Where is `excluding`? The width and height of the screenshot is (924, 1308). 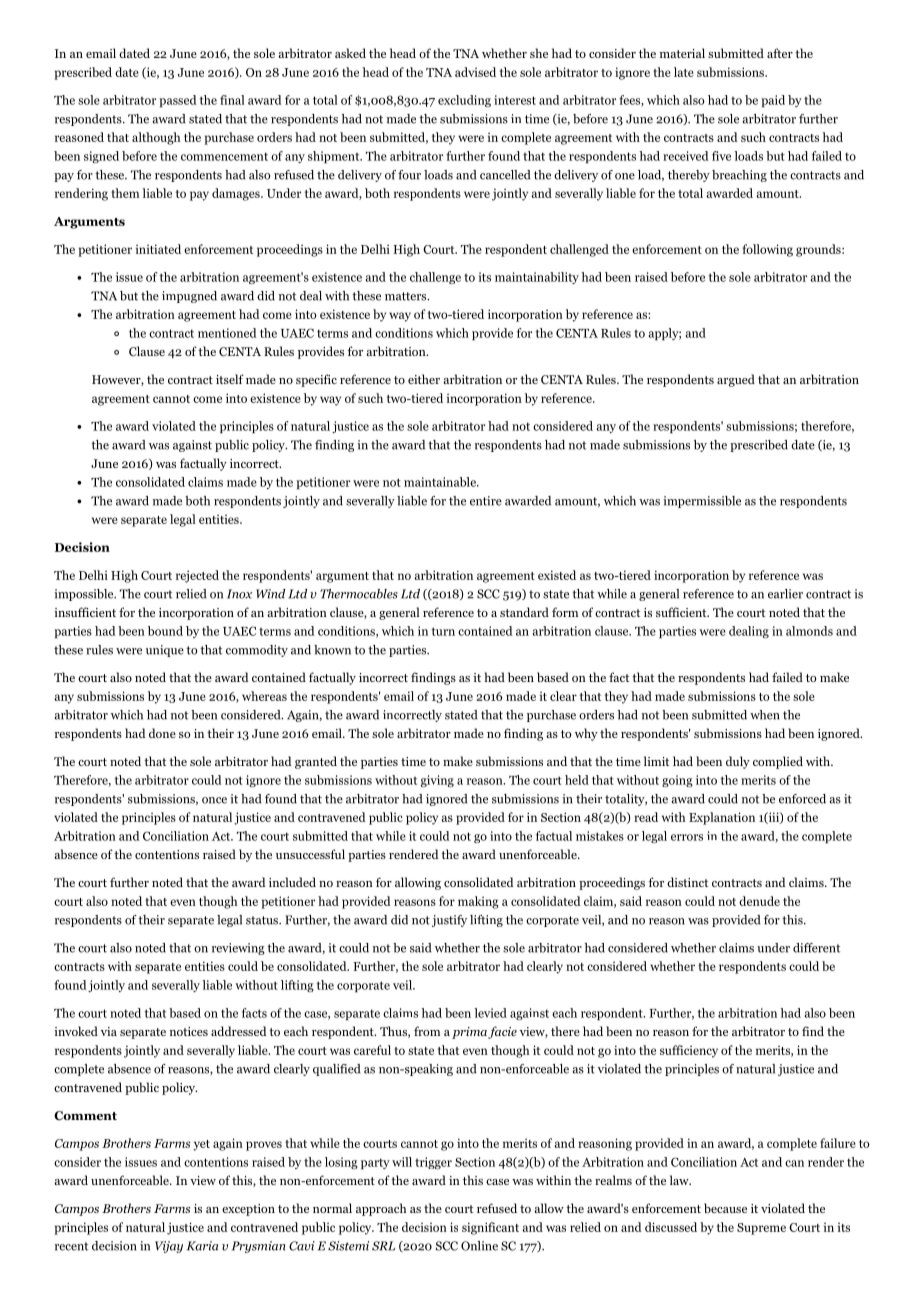 excluding is located at coordinates (464, 101).
